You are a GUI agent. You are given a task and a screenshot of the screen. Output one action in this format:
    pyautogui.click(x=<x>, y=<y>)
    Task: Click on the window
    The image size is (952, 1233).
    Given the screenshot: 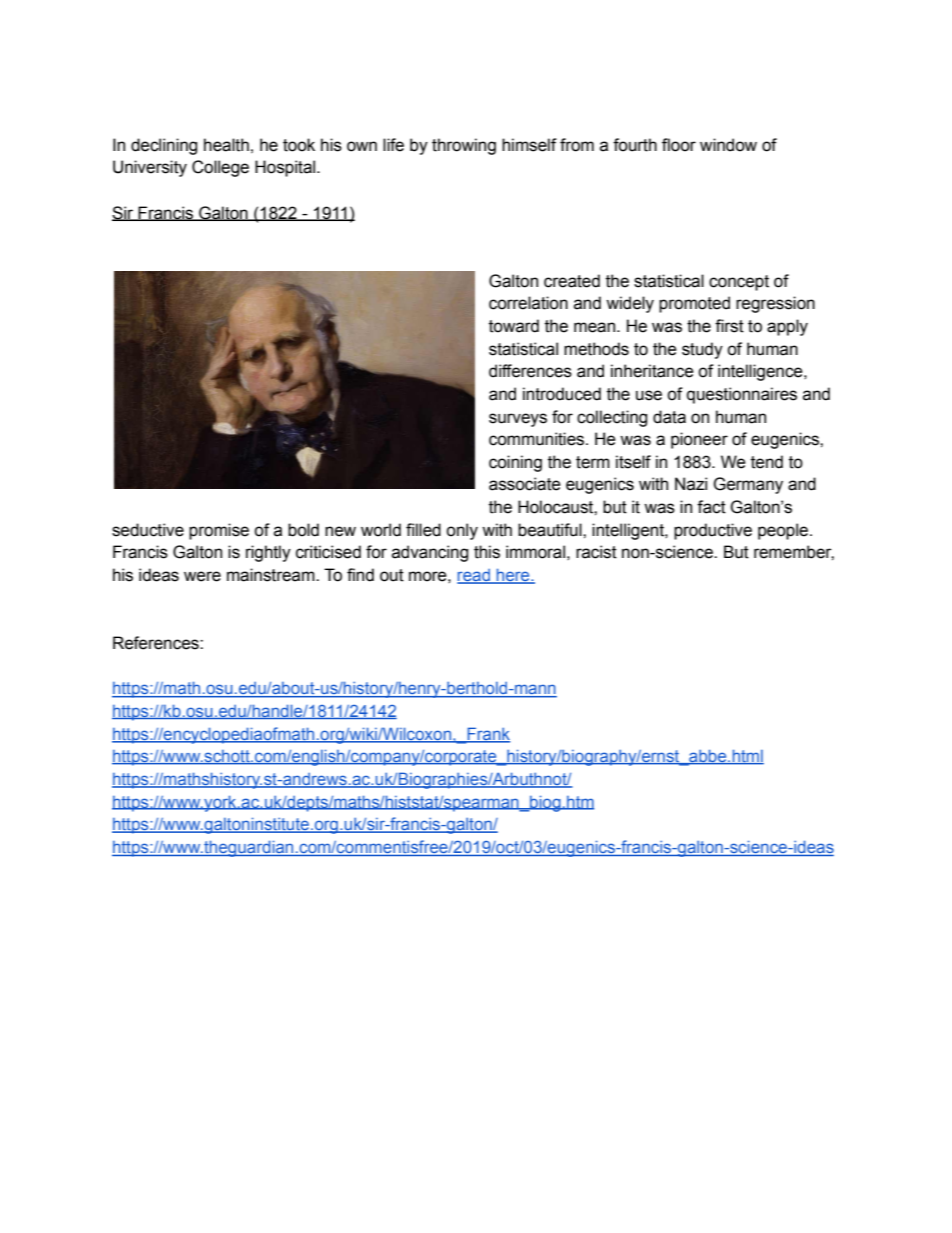 What is the action you would take?
    pyautogui.click(x=728, y=145)
